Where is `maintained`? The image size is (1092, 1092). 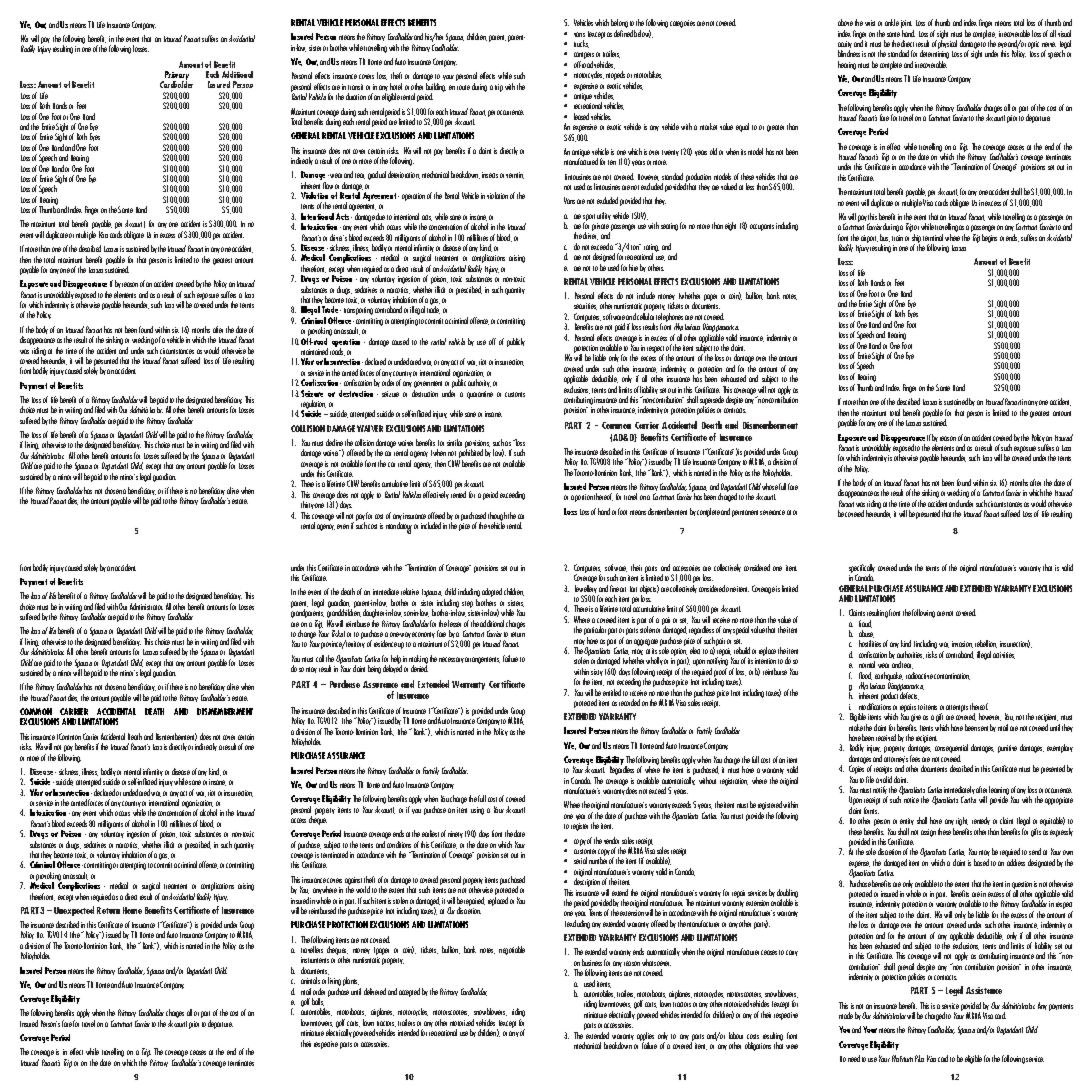
maintained is located at coordinates (314, 351).
